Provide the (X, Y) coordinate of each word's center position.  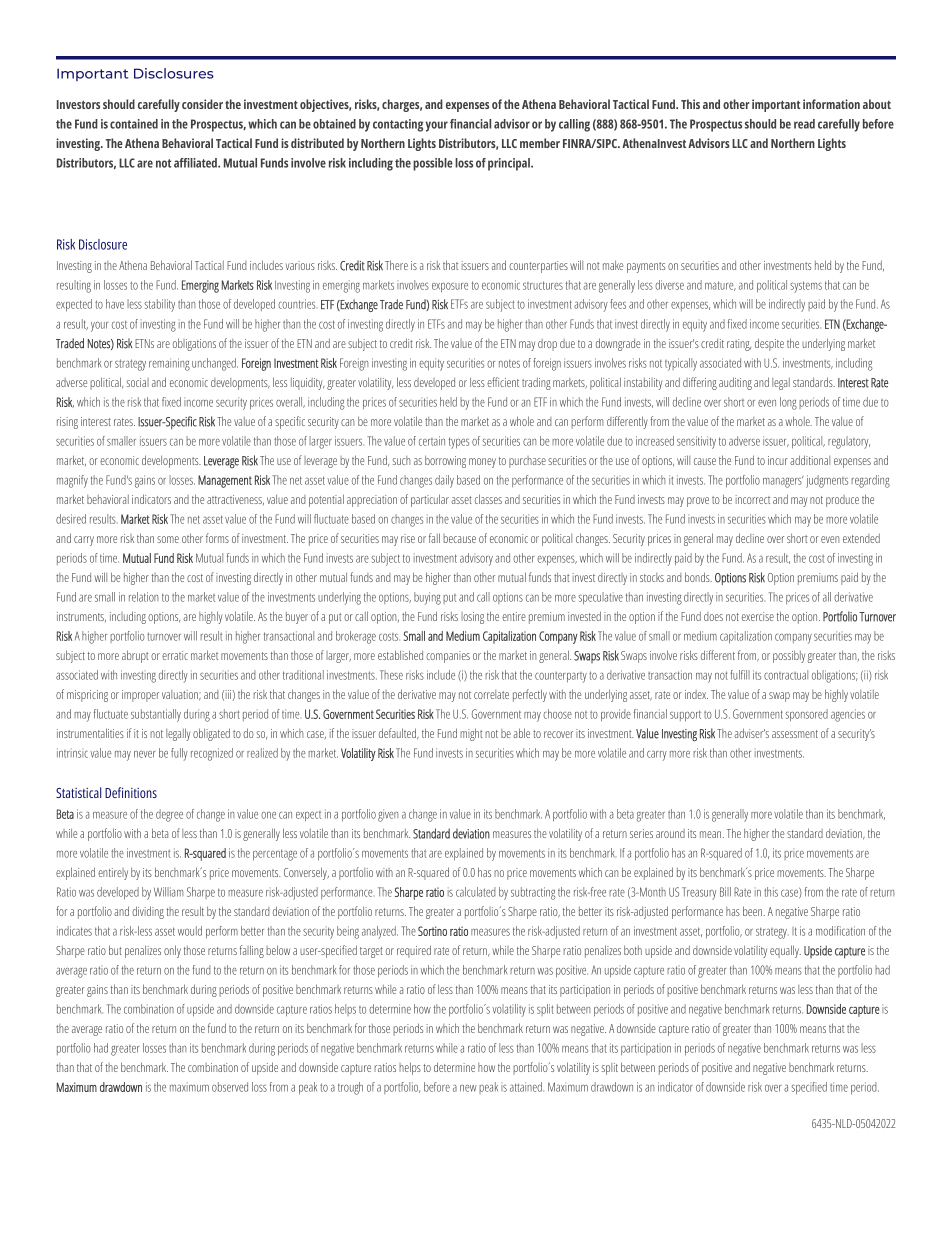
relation (143, 597)
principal (510, 164)
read (804, 124)
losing (472, 618)
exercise (758, 616)
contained (134, 124)
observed (230, 1087)
